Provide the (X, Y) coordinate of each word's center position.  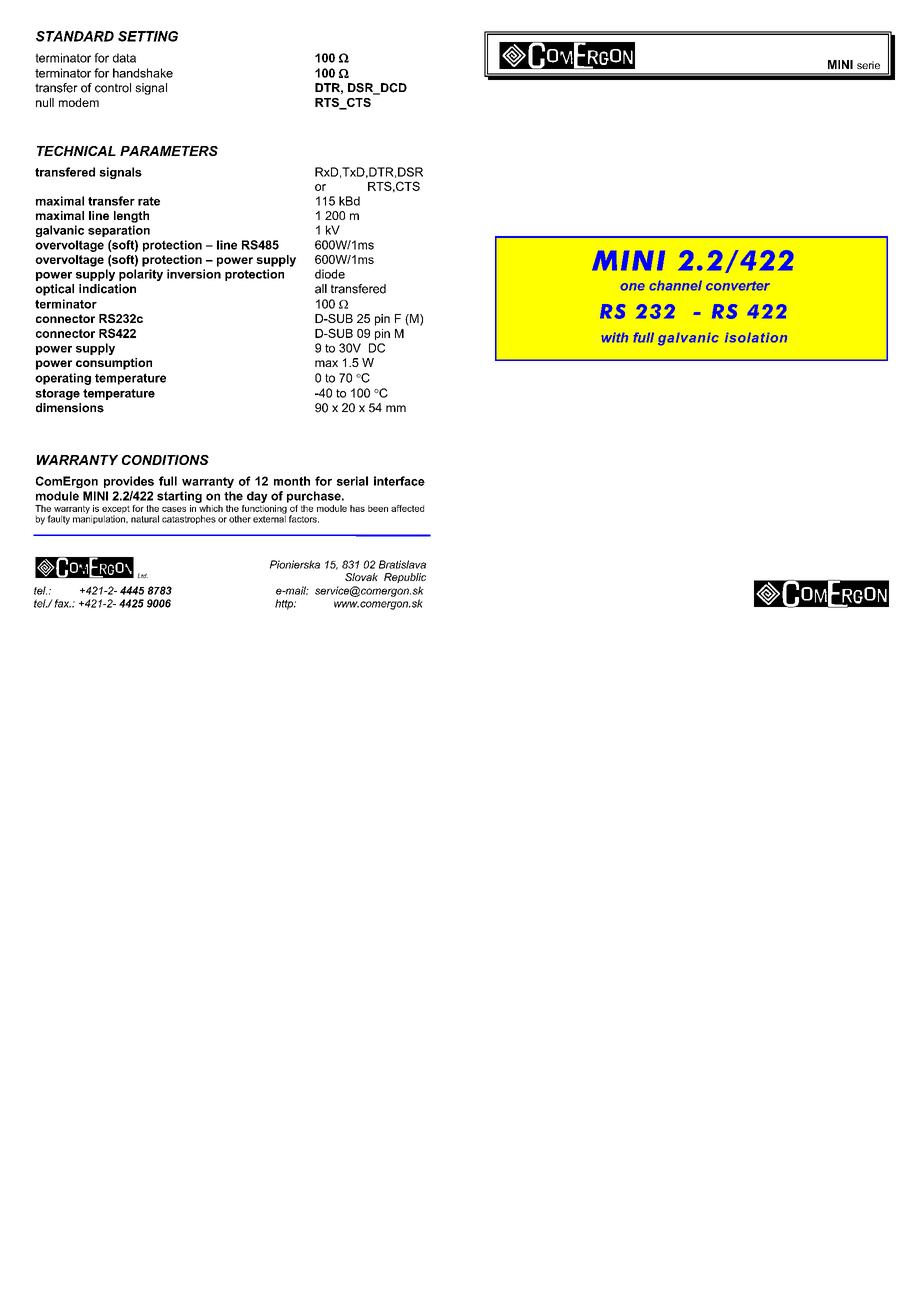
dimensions (70, 408)
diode (330, 274)
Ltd (143, 575)
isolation (756, 337)
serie (868, 65)
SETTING (148, 36)
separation (119, 231)
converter (738, 286)
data (124, 58)
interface (399, 481)
